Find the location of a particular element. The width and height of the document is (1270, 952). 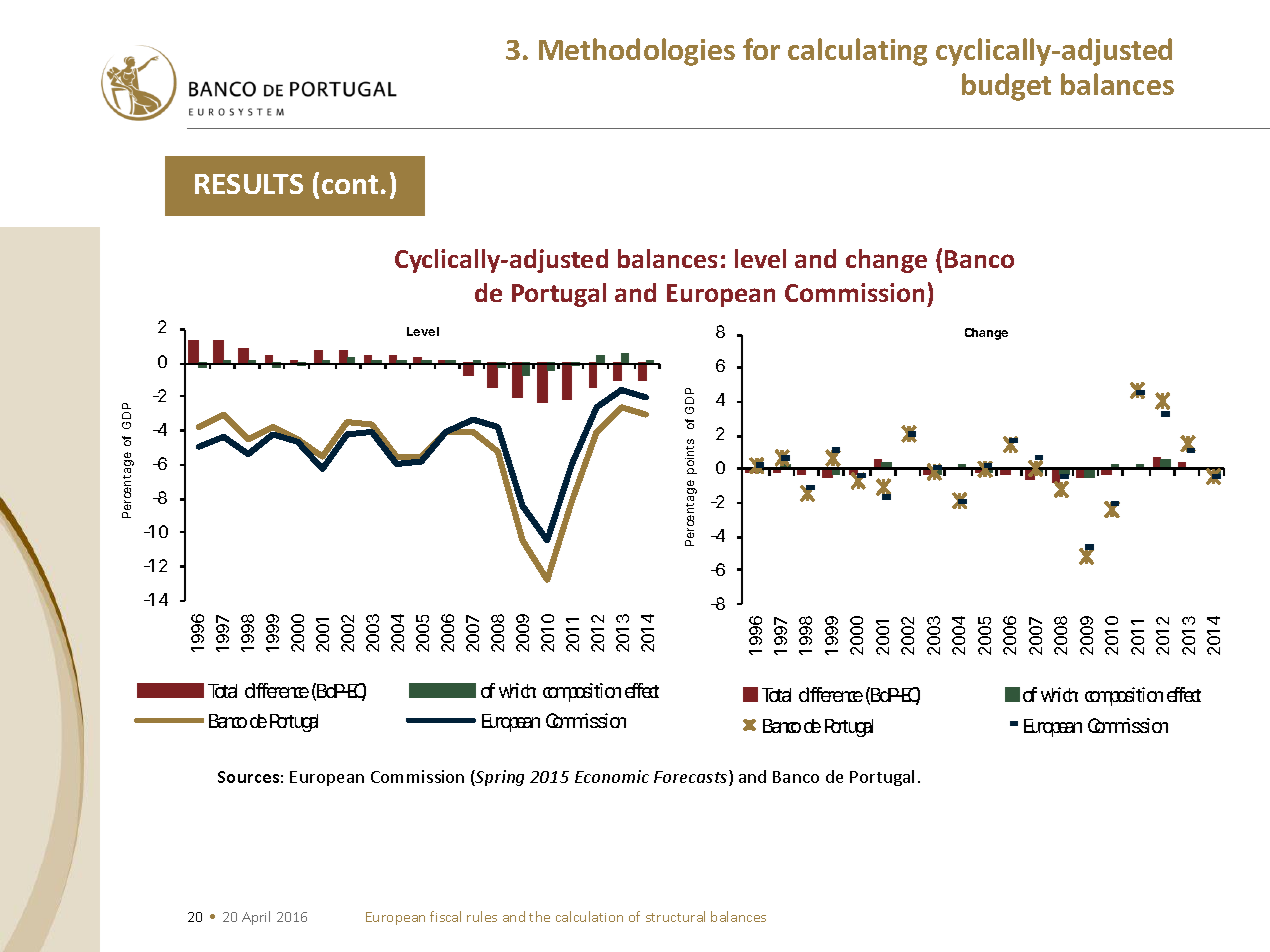

Methodologies is located at coordinates (637, 52).
